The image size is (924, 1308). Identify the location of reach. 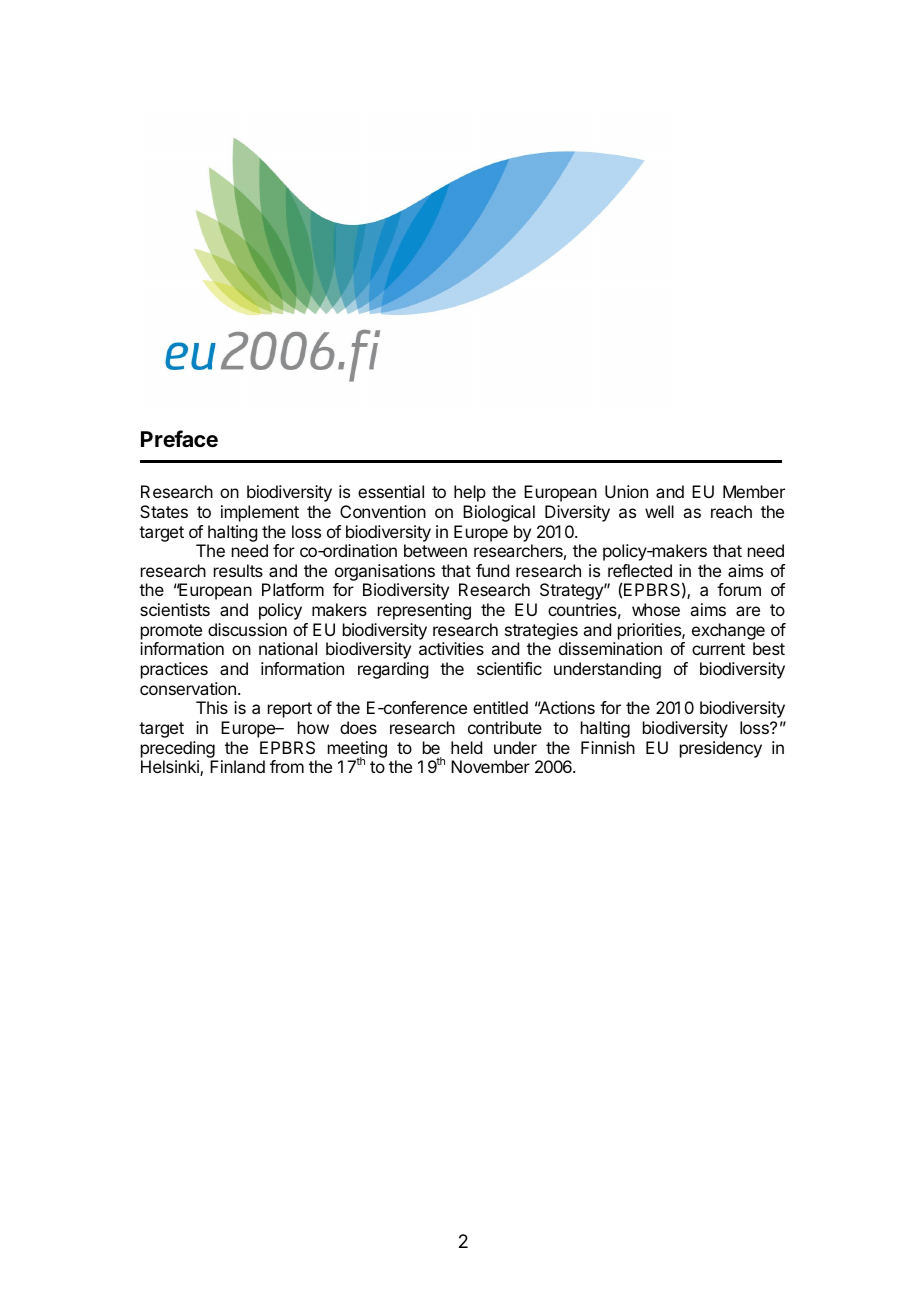
(731, 511).
